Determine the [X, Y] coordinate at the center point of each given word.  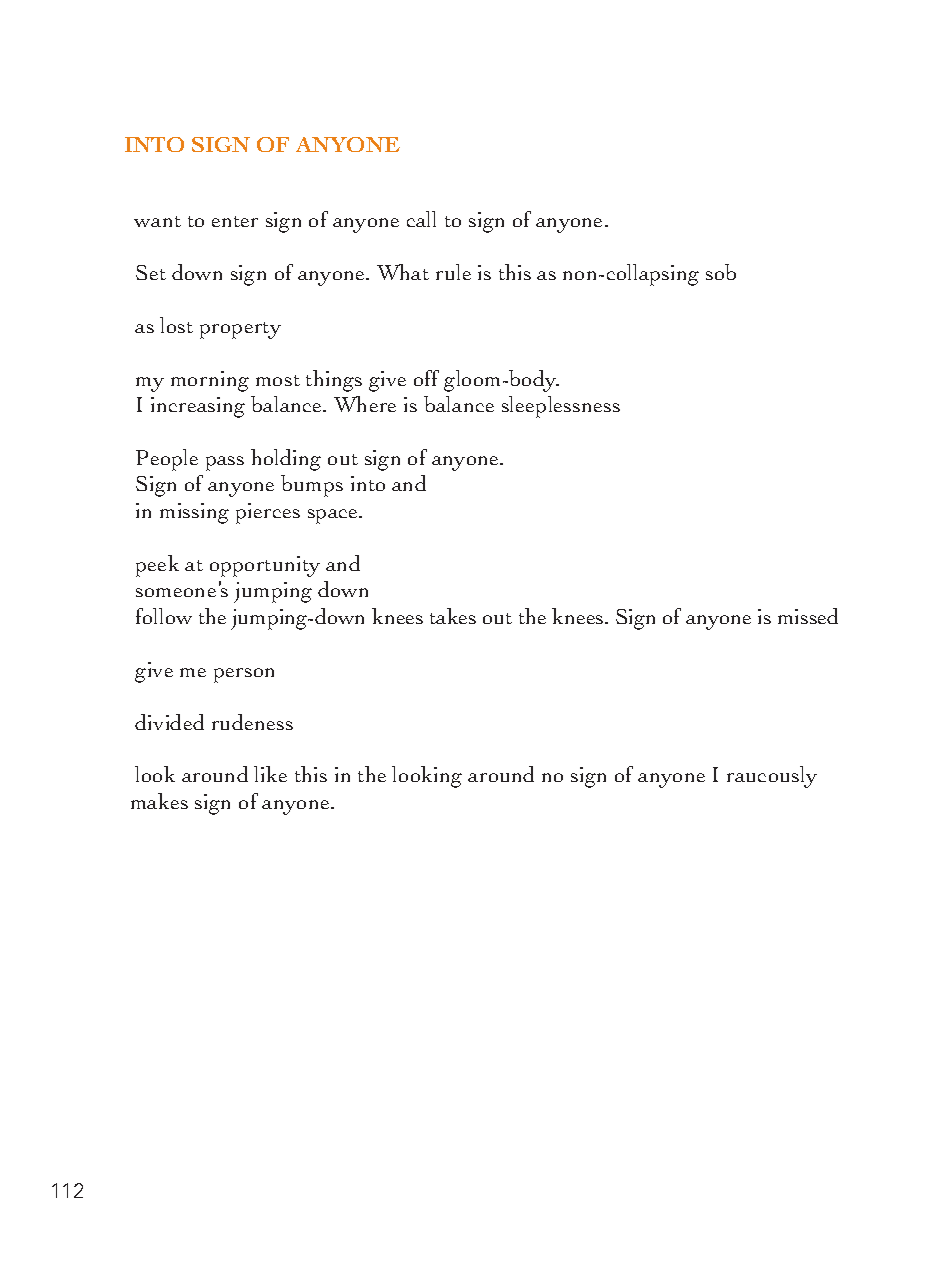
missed [808, 616]
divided [169, 722]
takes [453, 616]
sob [721, 272]
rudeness [252, 722]
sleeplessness [561, 407]
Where [365, 404]
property [240, 330]
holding [286, 460]
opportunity [265, 566]
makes [159, 801]
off [426, 378]
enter [235, 221]
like [270, 774]
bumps [312, 486]
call [421, 219]
